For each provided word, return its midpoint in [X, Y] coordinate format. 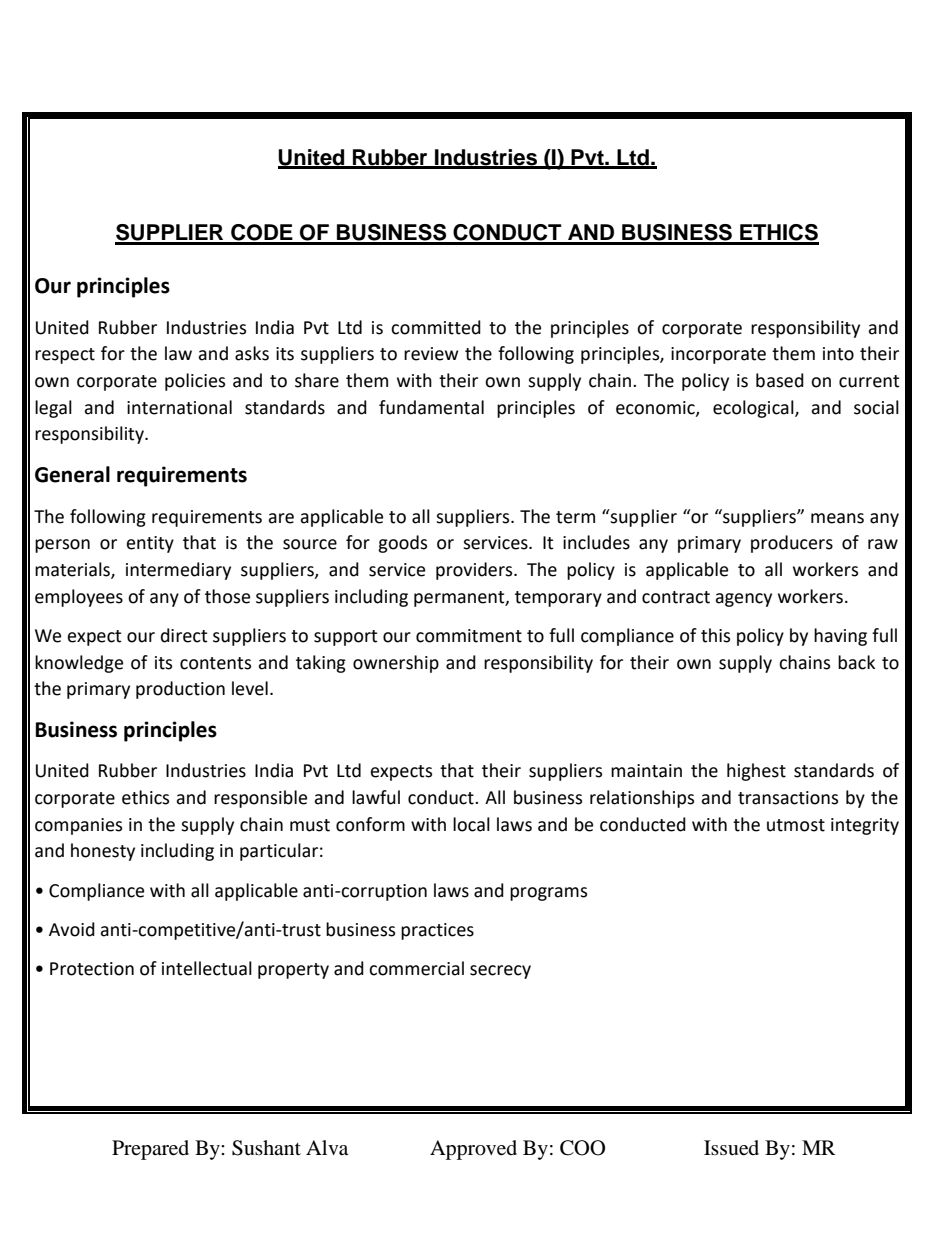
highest [756, 772]
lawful [376, 797]
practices [437, 931]
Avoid [72, 929]
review [431, 354]
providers [475, 571]
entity [150, 544]
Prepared [150, 1150]
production [180, 690]
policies [195, 382]
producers [792, 544]
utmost [796, 825]
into [838, 354]
